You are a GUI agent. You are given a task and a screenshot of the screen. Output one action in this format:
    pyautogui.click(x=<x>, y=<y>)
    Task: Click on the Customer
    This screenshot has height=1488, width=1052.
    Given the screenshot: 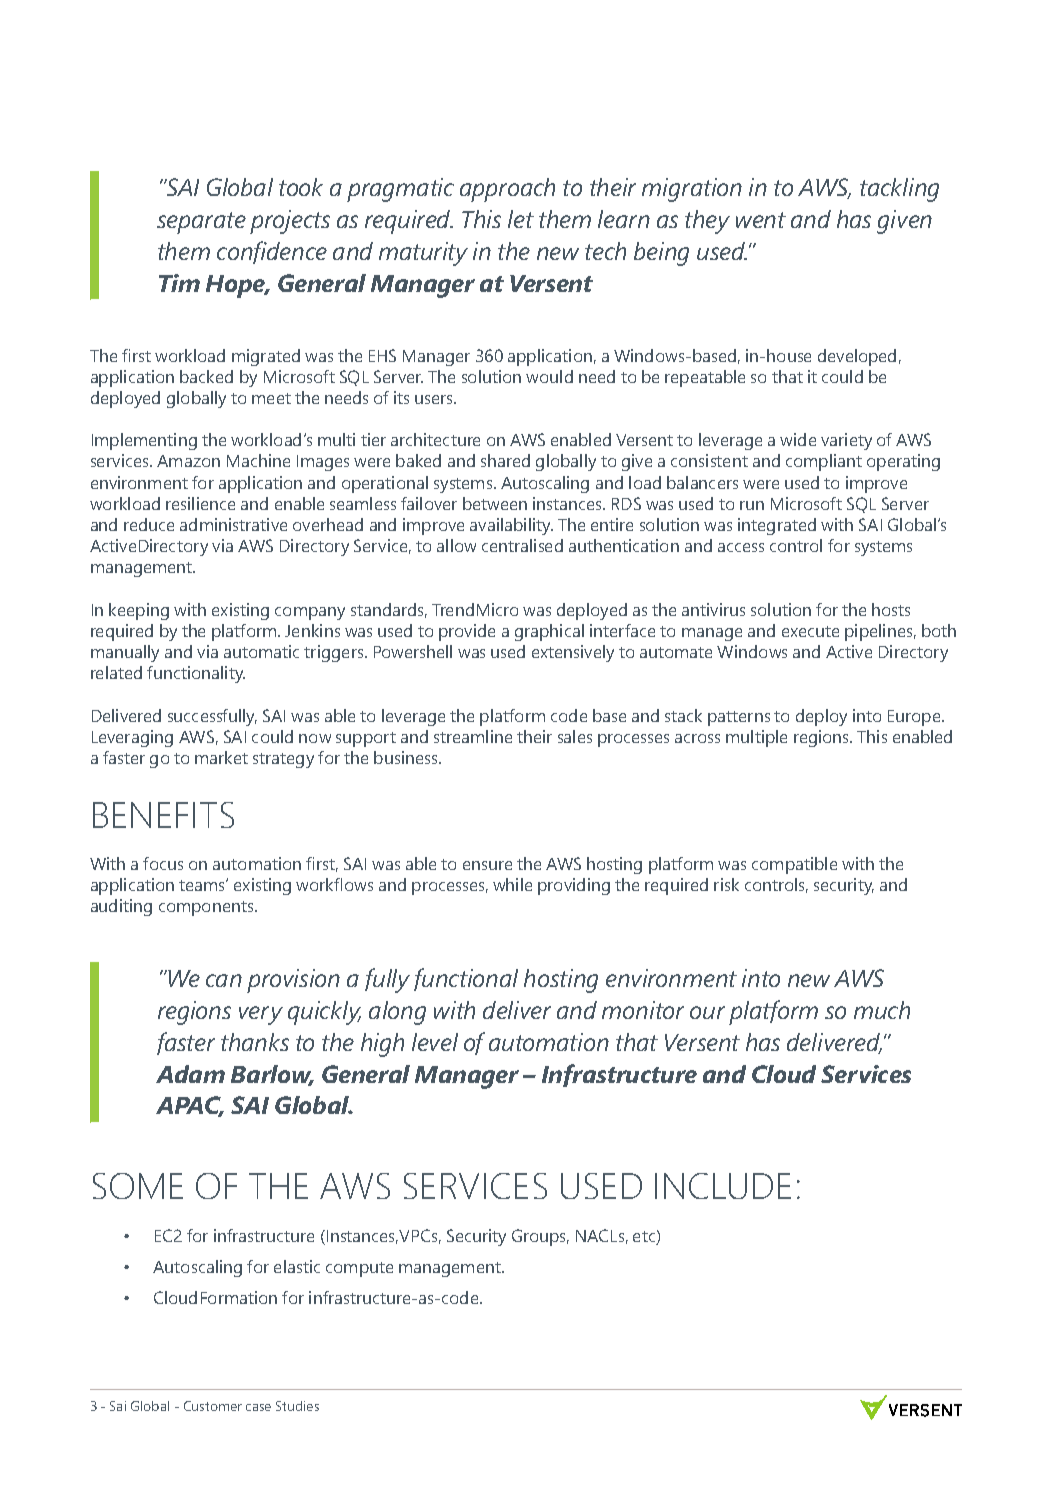 What is the action you would take?
    pyautogui.click(x=213, y=1406)
